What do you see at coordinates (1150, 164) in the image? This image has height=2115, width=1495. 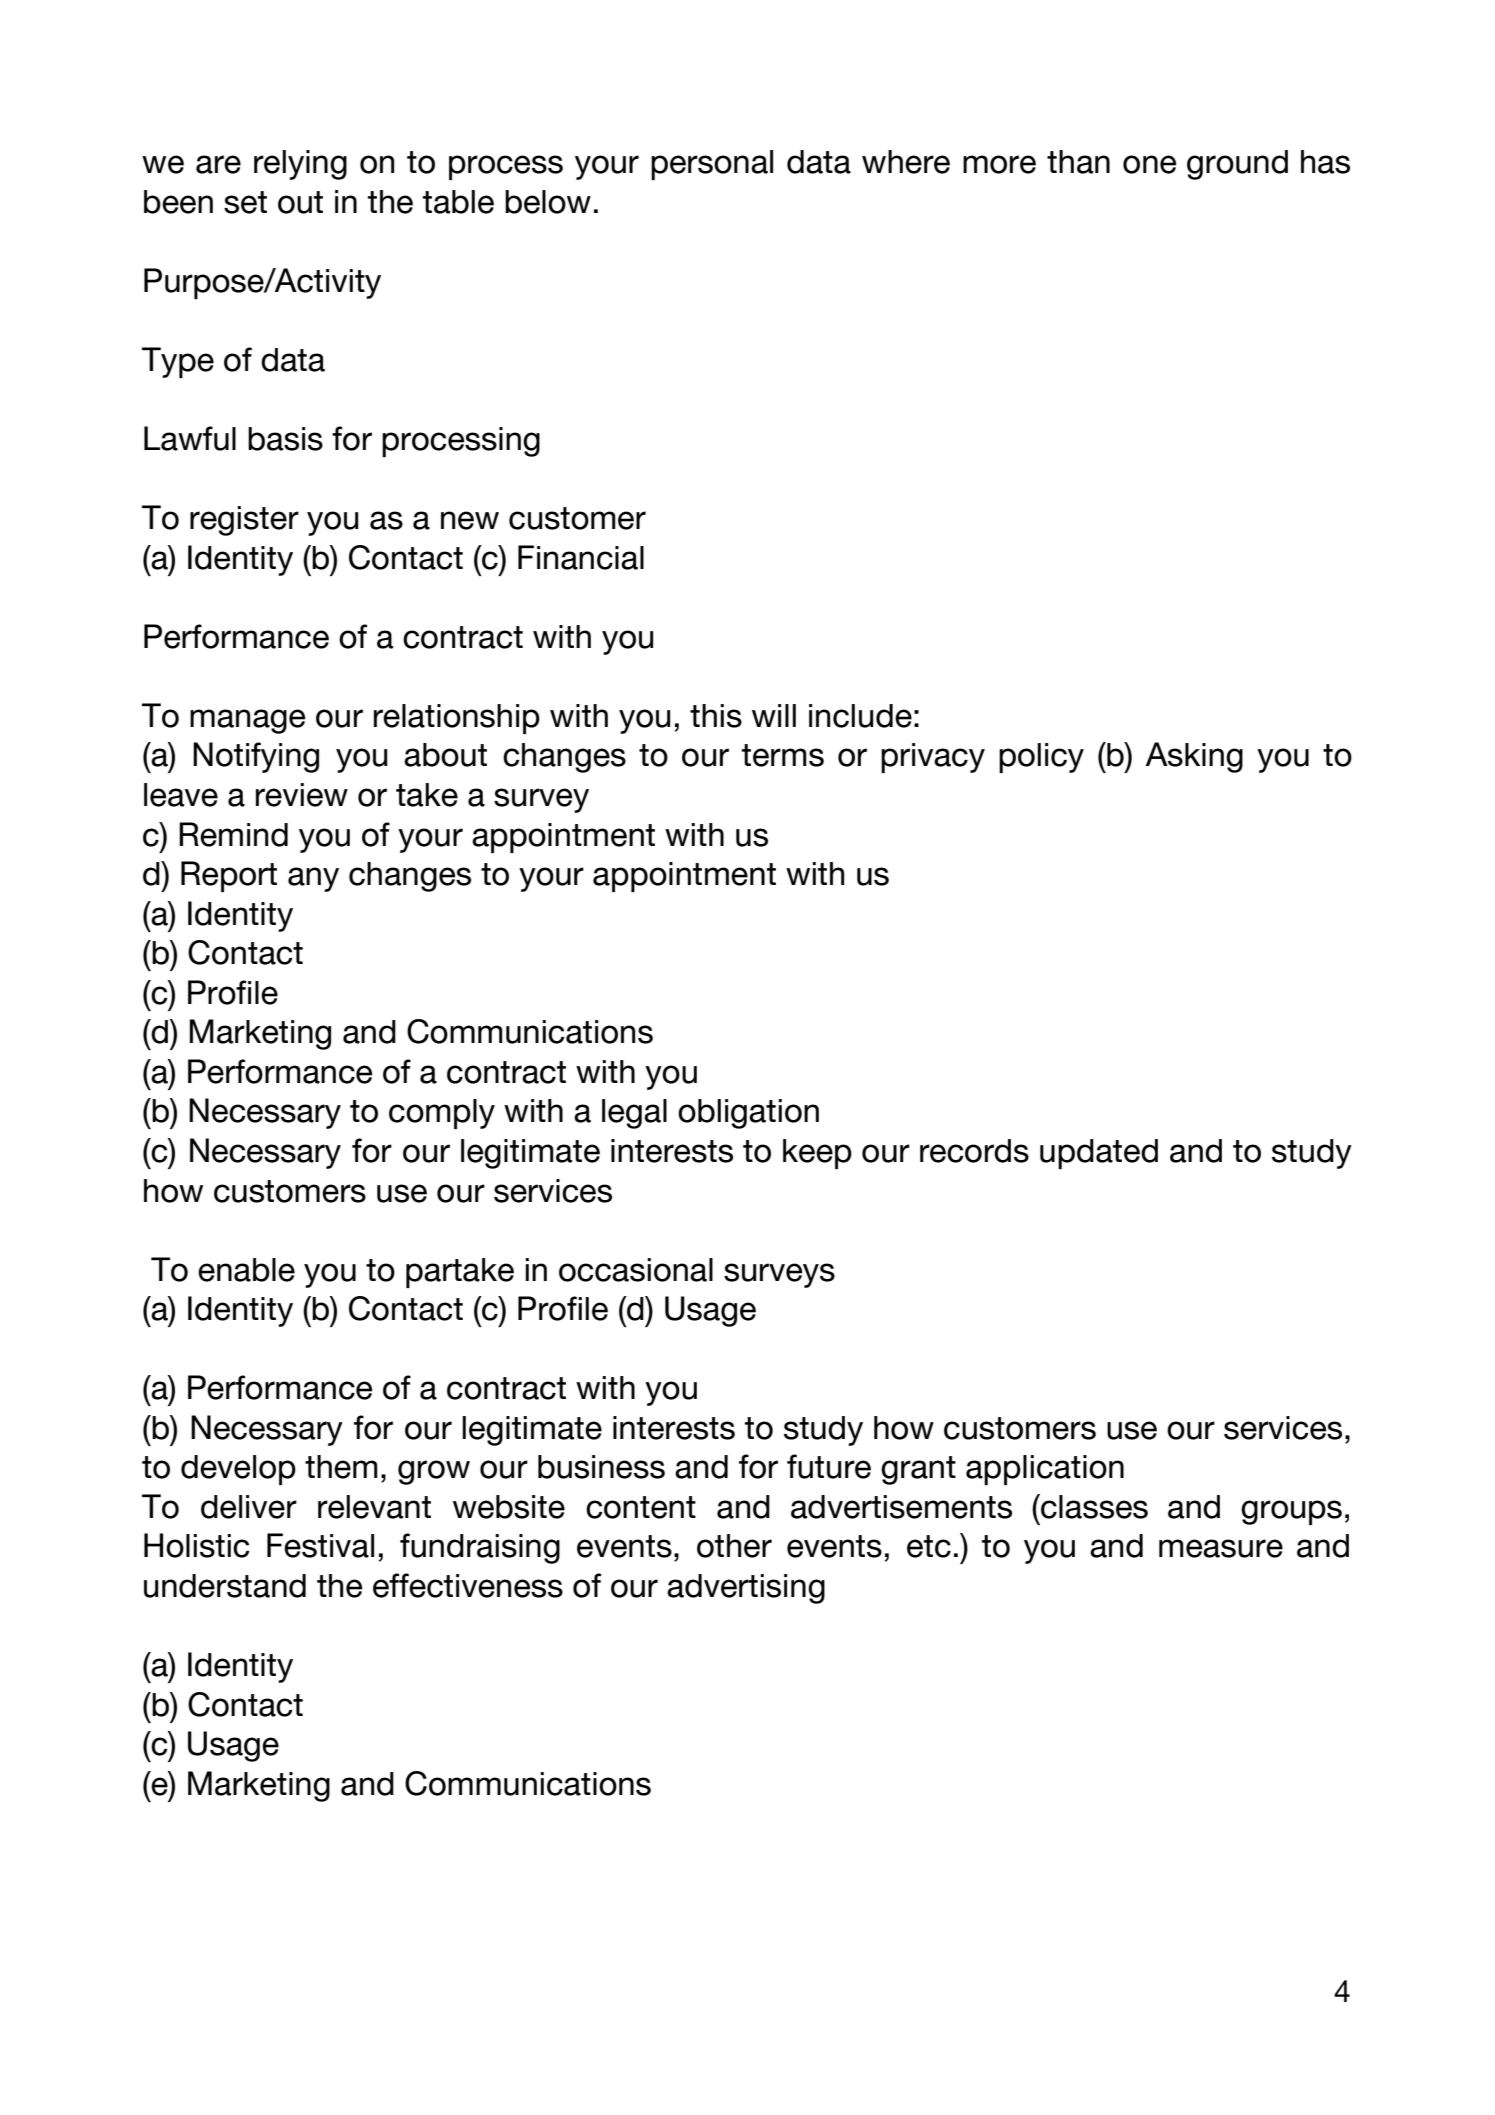 I see `one` at bounding box center [1150, 164].
